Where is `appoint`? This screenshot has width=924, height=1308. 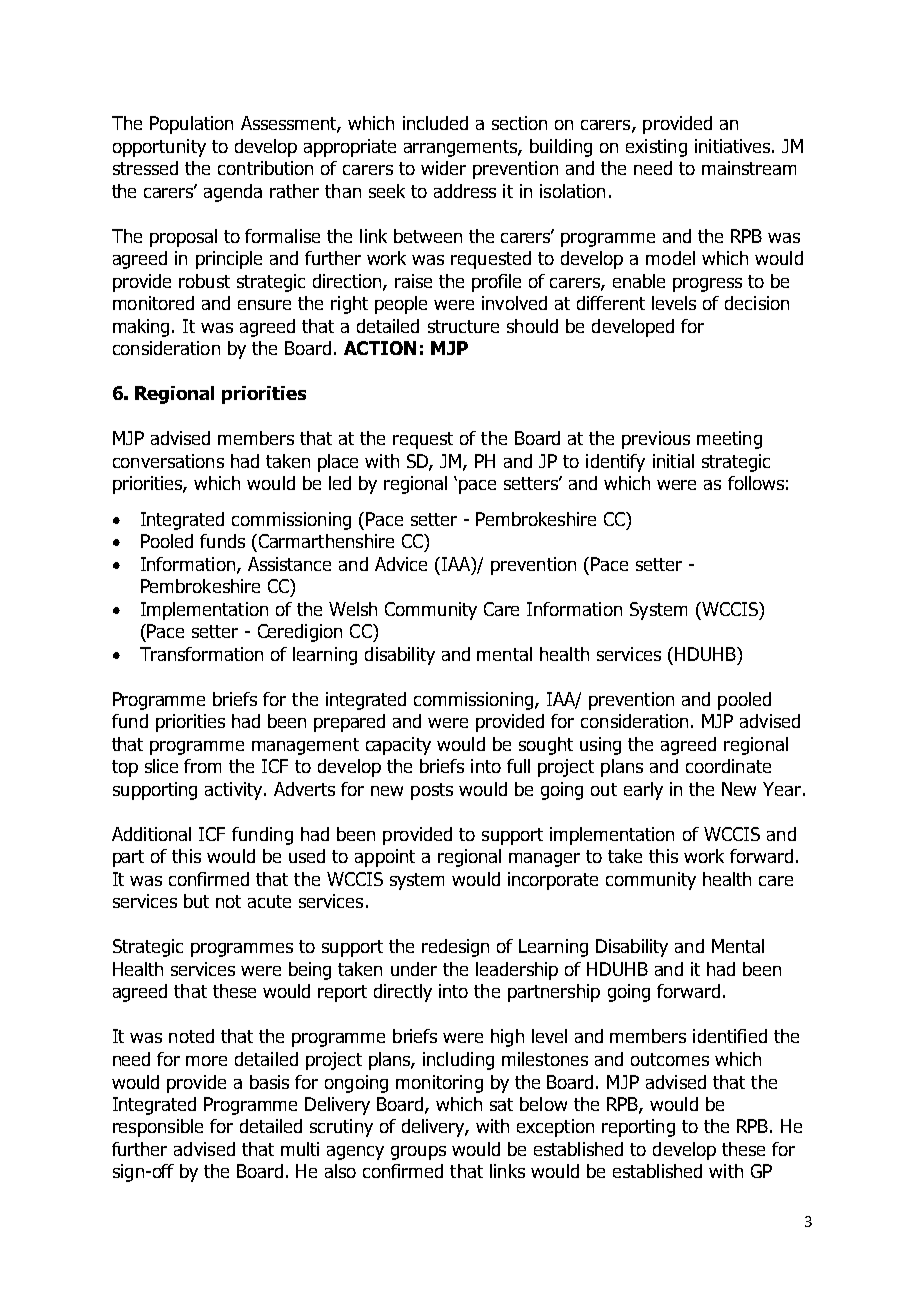
appoint is located at coordinates (385, 858).
